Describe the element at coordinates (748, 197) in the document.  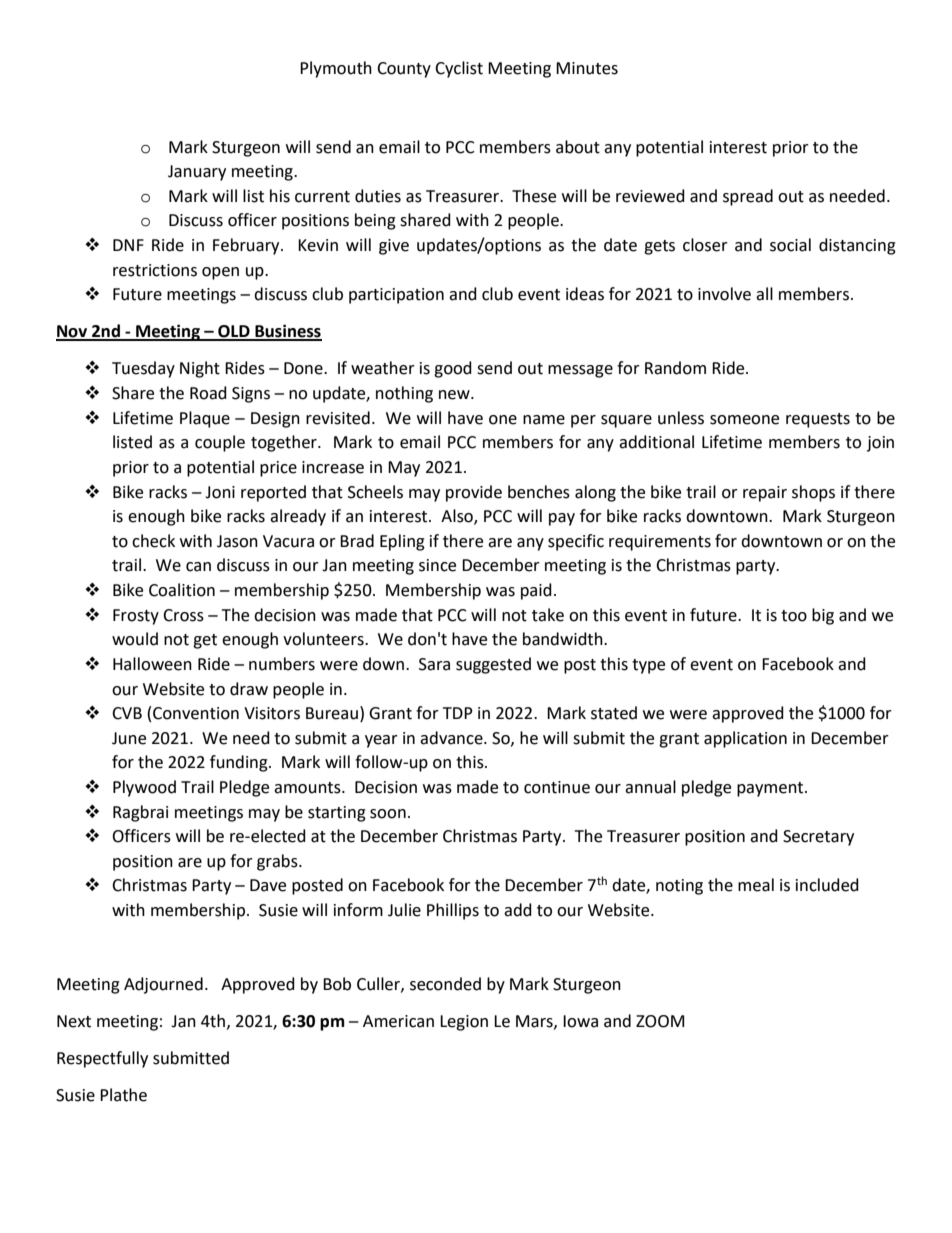
I see `spread` at that location.
